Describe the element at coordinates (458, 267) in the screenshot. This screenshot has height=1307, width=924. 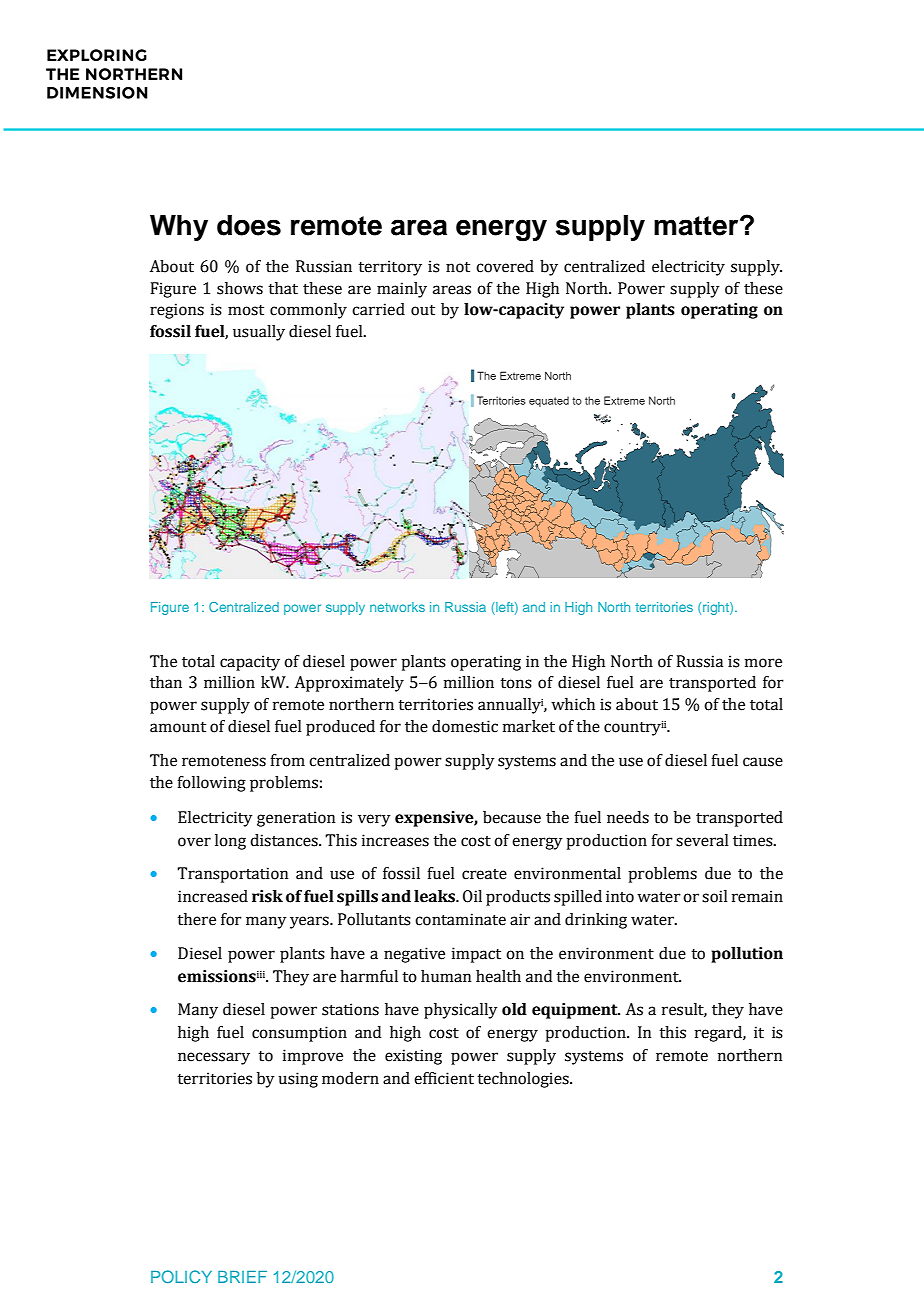
I see `not` at that location.
